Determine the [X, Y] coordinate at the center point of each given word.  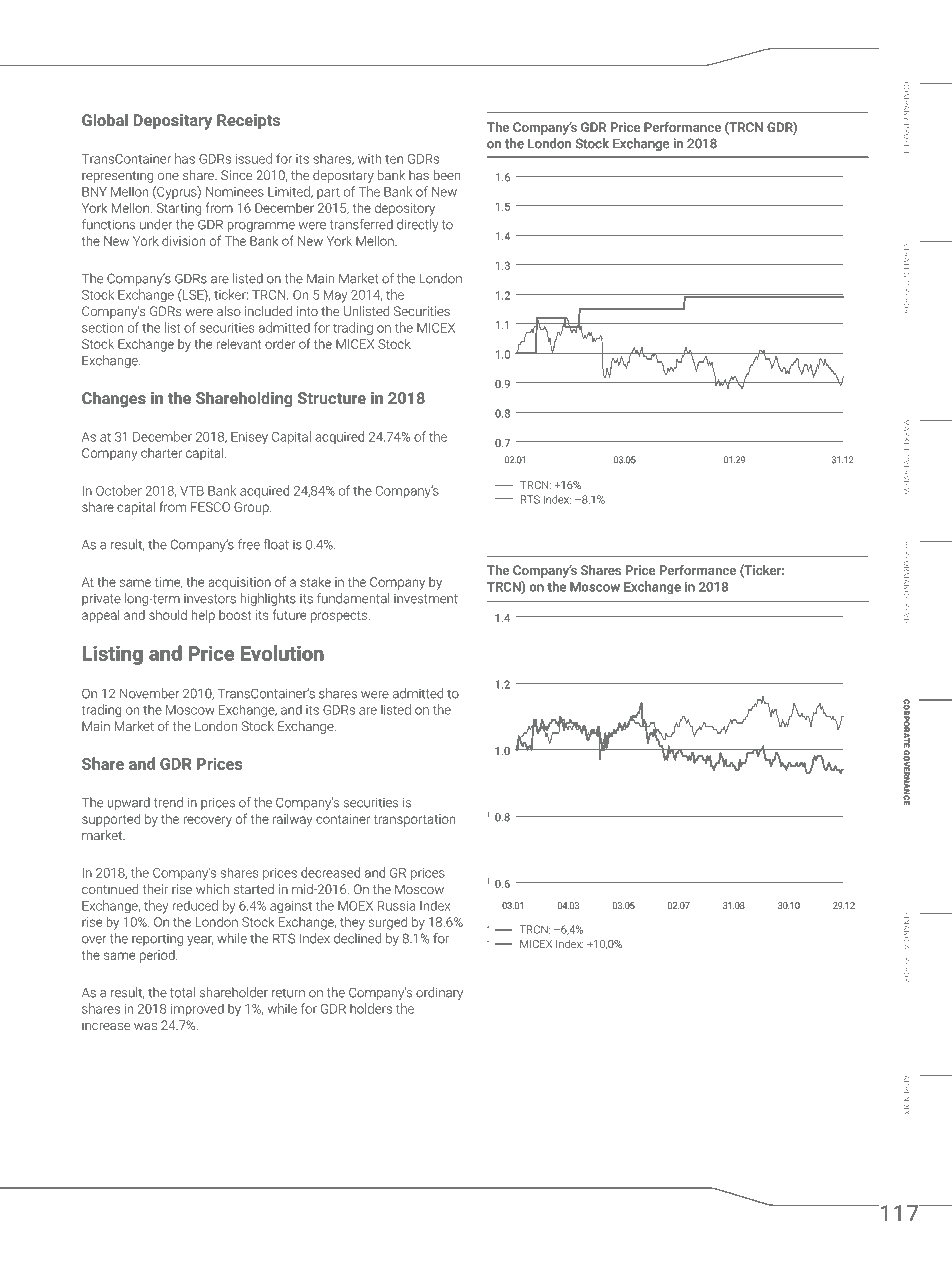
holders [371, 1008]
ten [394, 159]
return [288, 993]
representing [117, 176]
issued [254, 158]
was [145, 1026]
